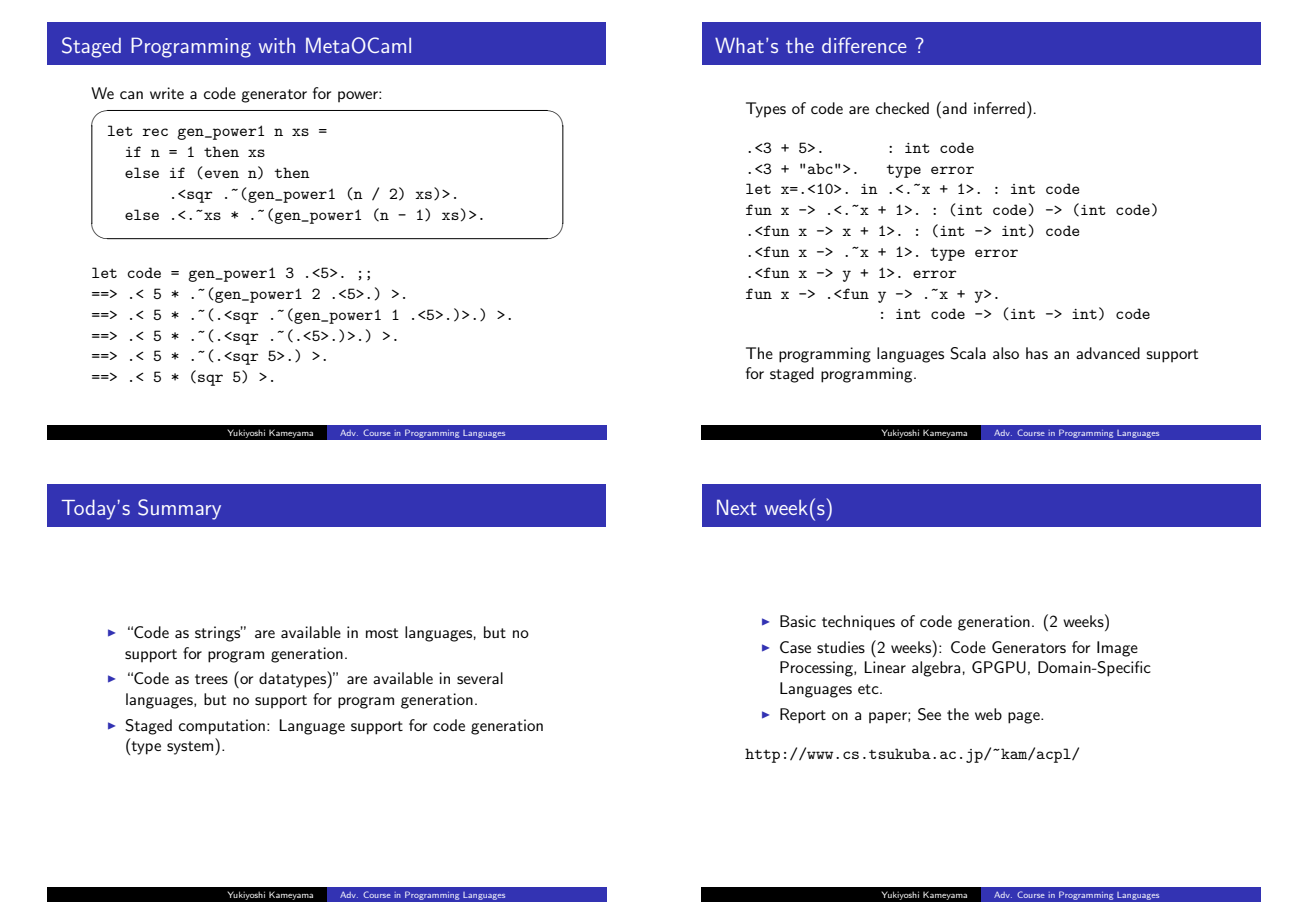  What do you see at coordinates (737, 507) in the screenshot?
I see `Next` at bounding box center [737, 507].
